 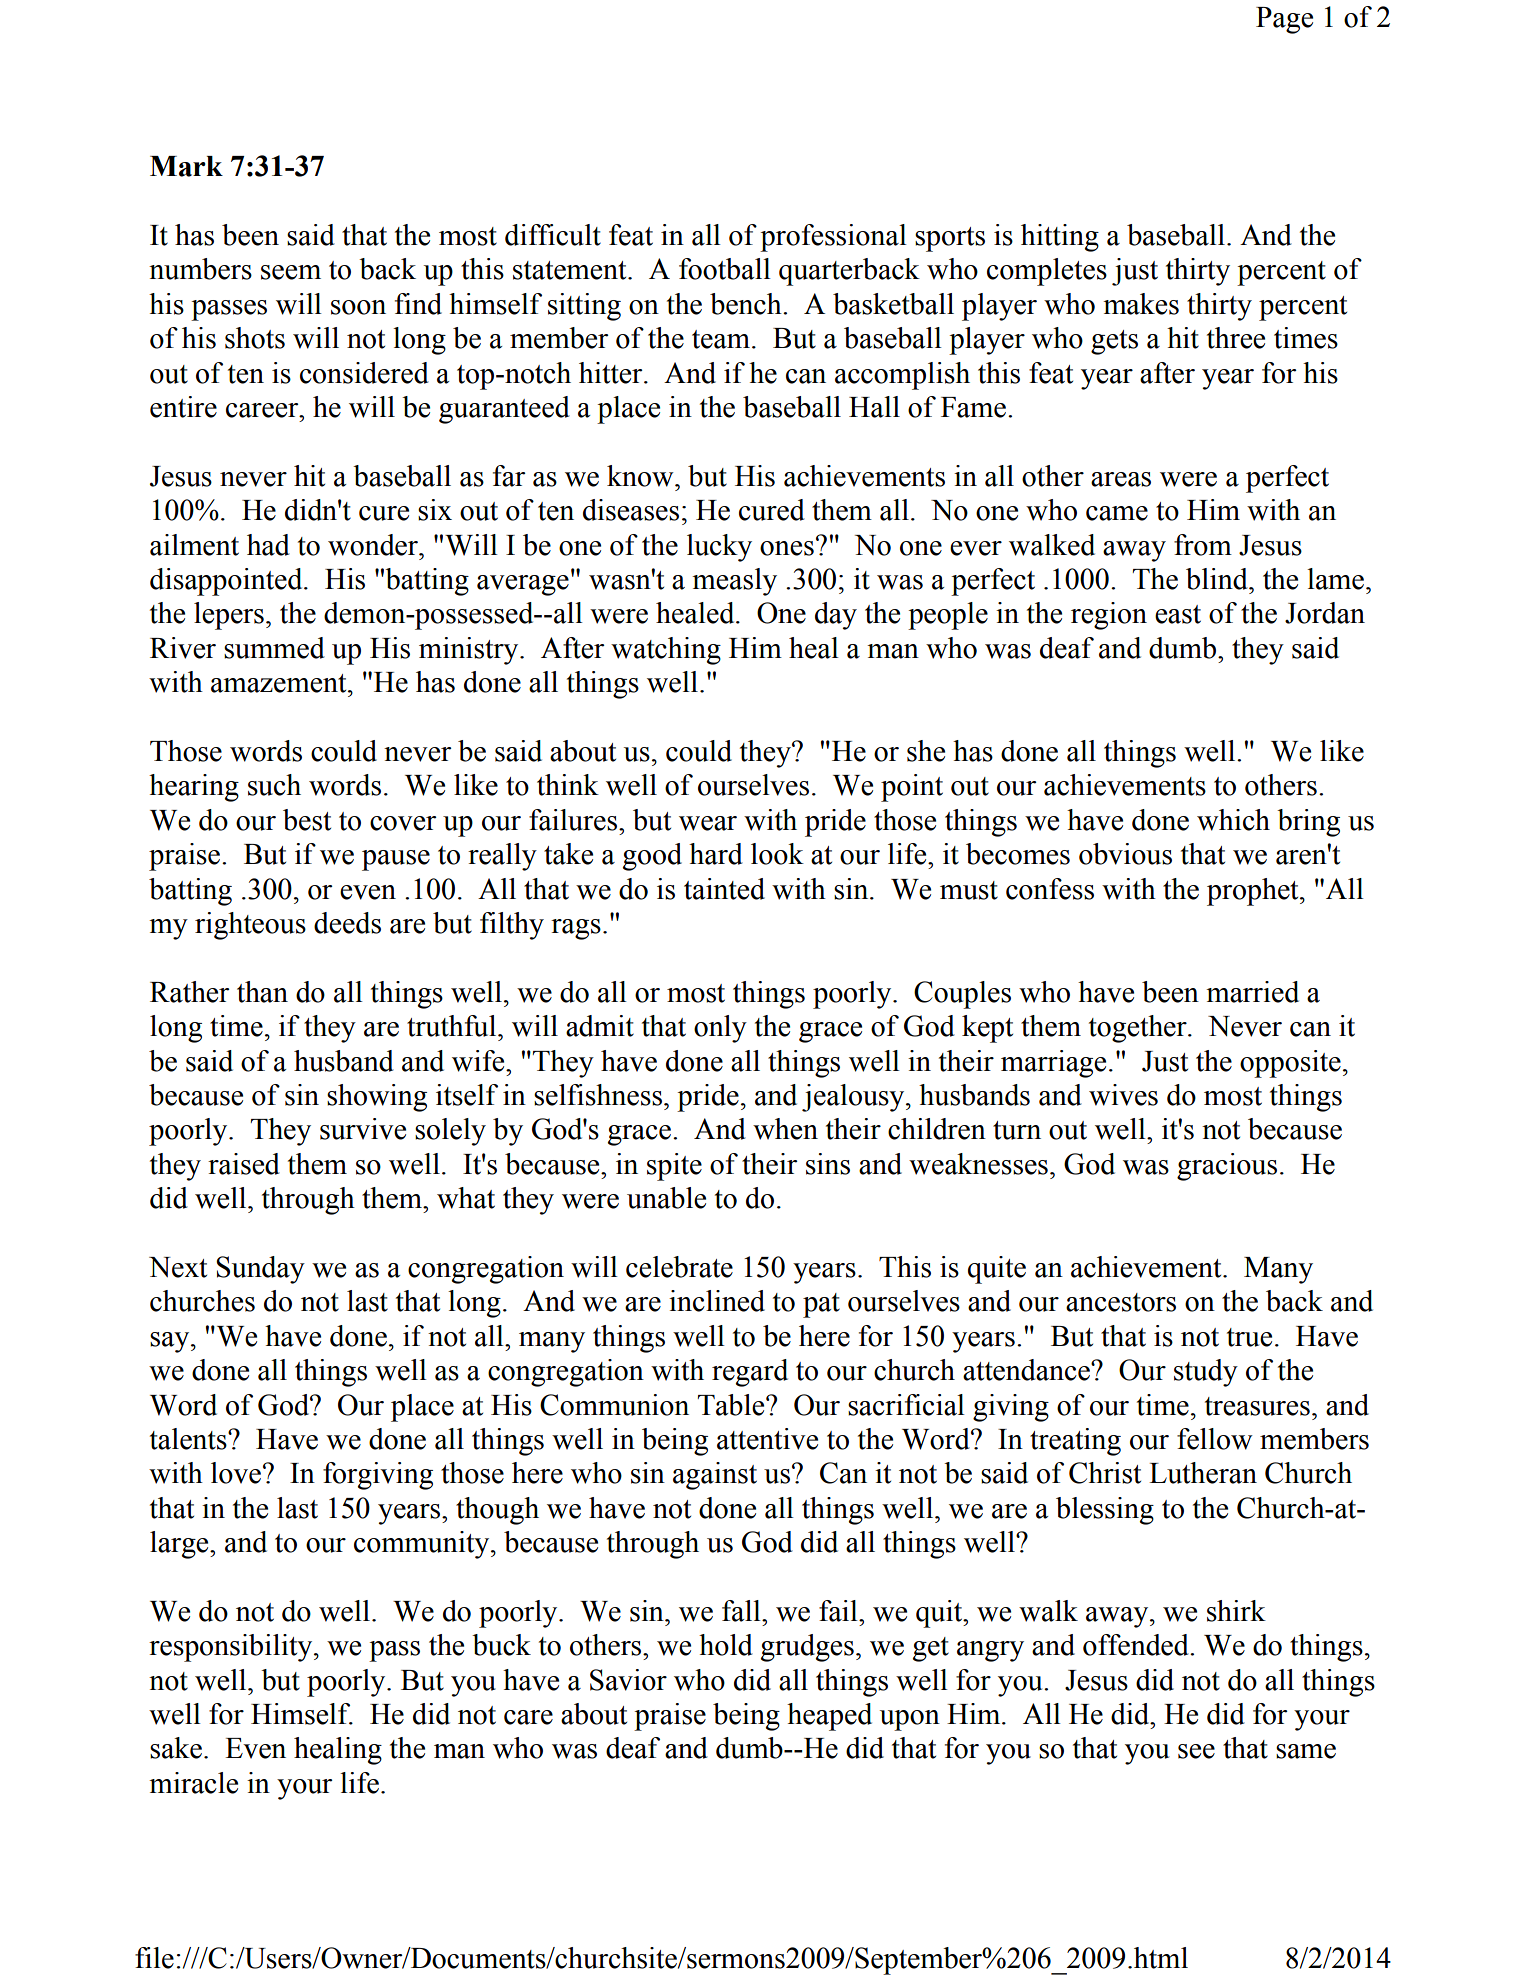 What do you see at coordinates (717, 1301) in the image?
I see `inclined` at bounding box center [717, 1301].
